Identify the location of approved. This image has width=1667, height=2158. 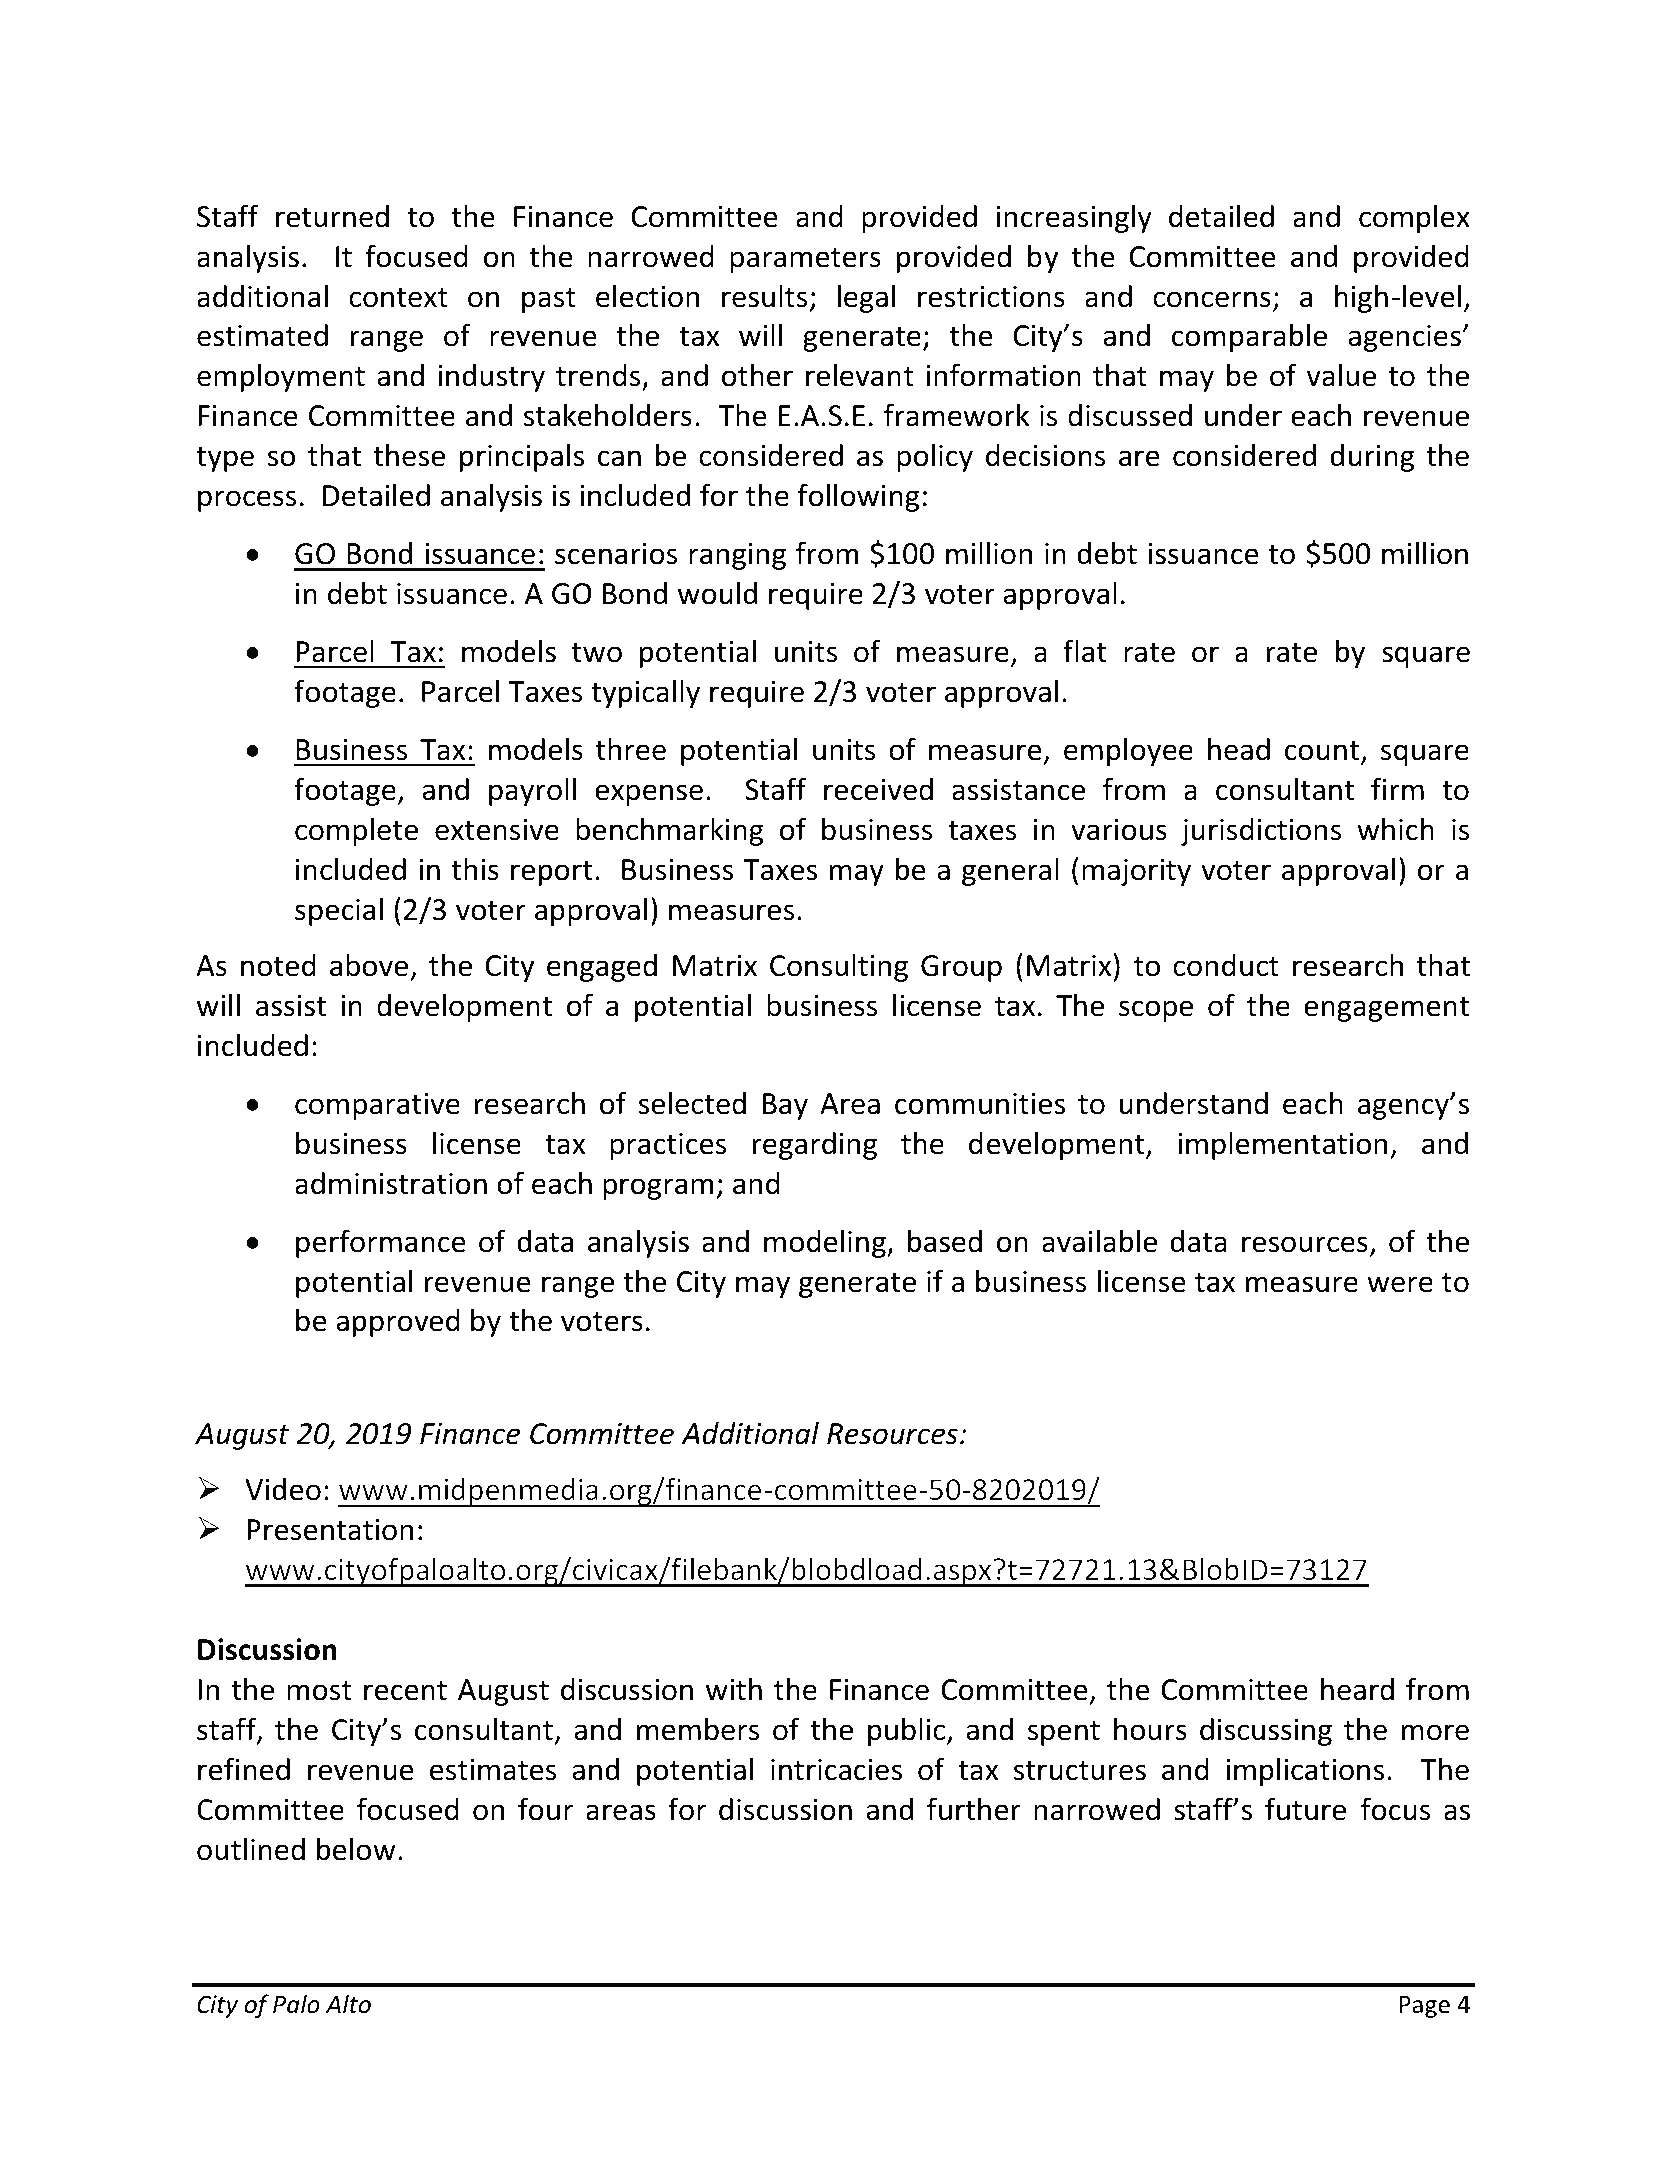
(398, 1323).
